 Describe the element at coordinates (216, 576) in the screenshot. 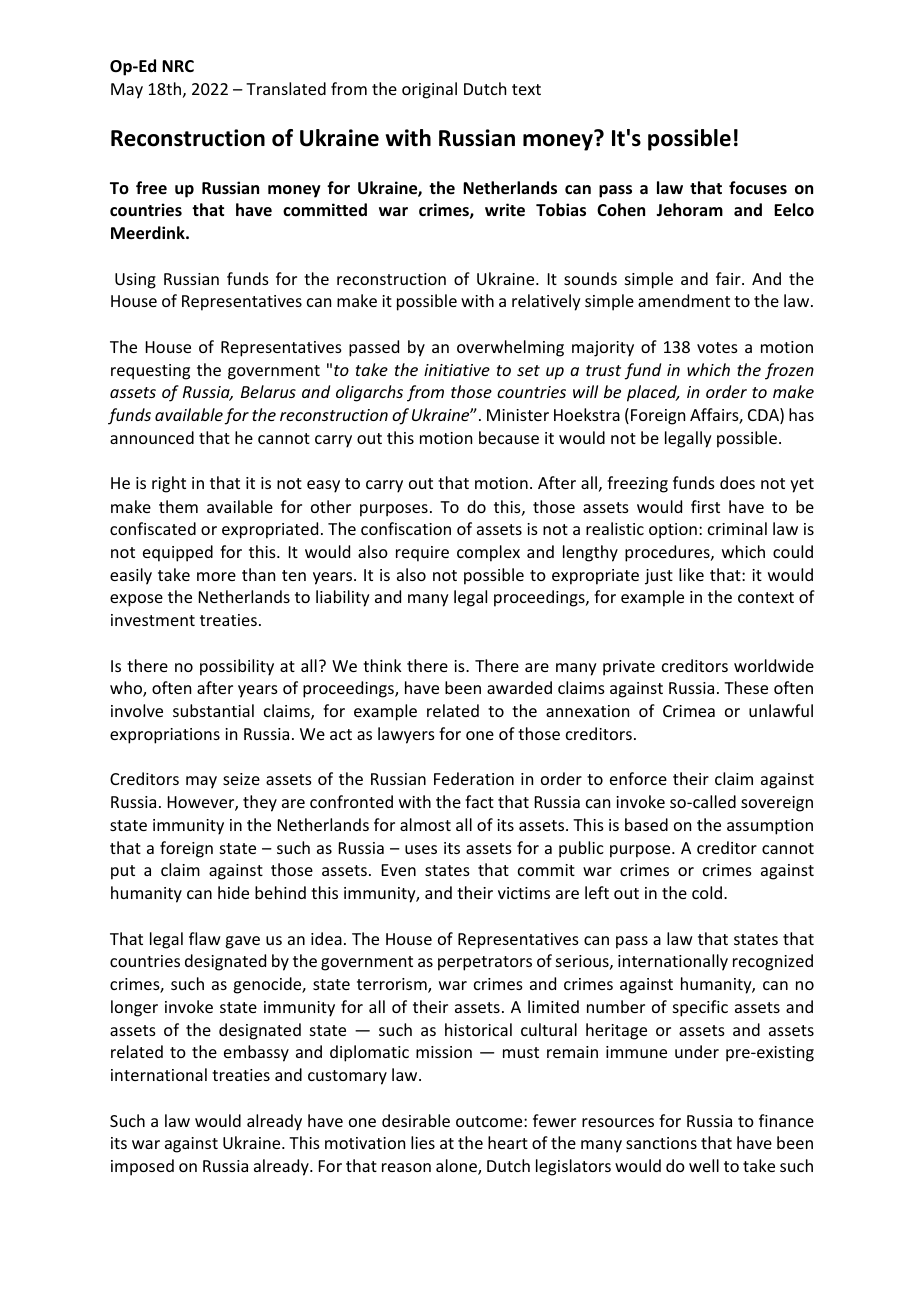

I see `more` at that location.
